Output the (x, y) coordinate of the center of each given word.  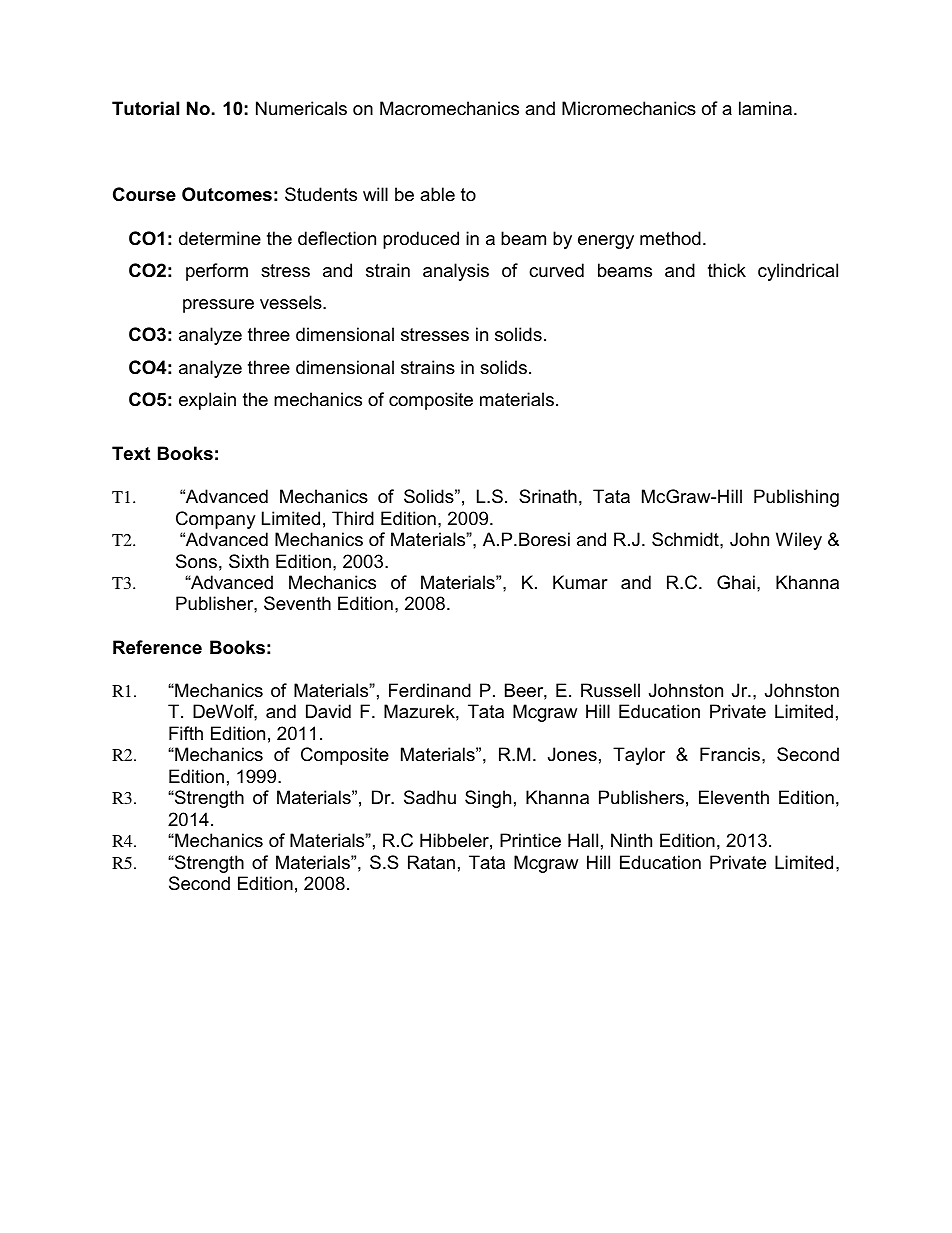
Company (216, 520)
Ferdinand (430, 690)
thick (727, 270)
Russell (610, 690)
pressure (218, 306)
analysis (456, 272)
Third (353, 518)
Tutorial (145, 108)
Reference (157, 647)
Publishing (796, 498)
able (437, 194)
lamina (765, 108)
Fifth (186, 733)
